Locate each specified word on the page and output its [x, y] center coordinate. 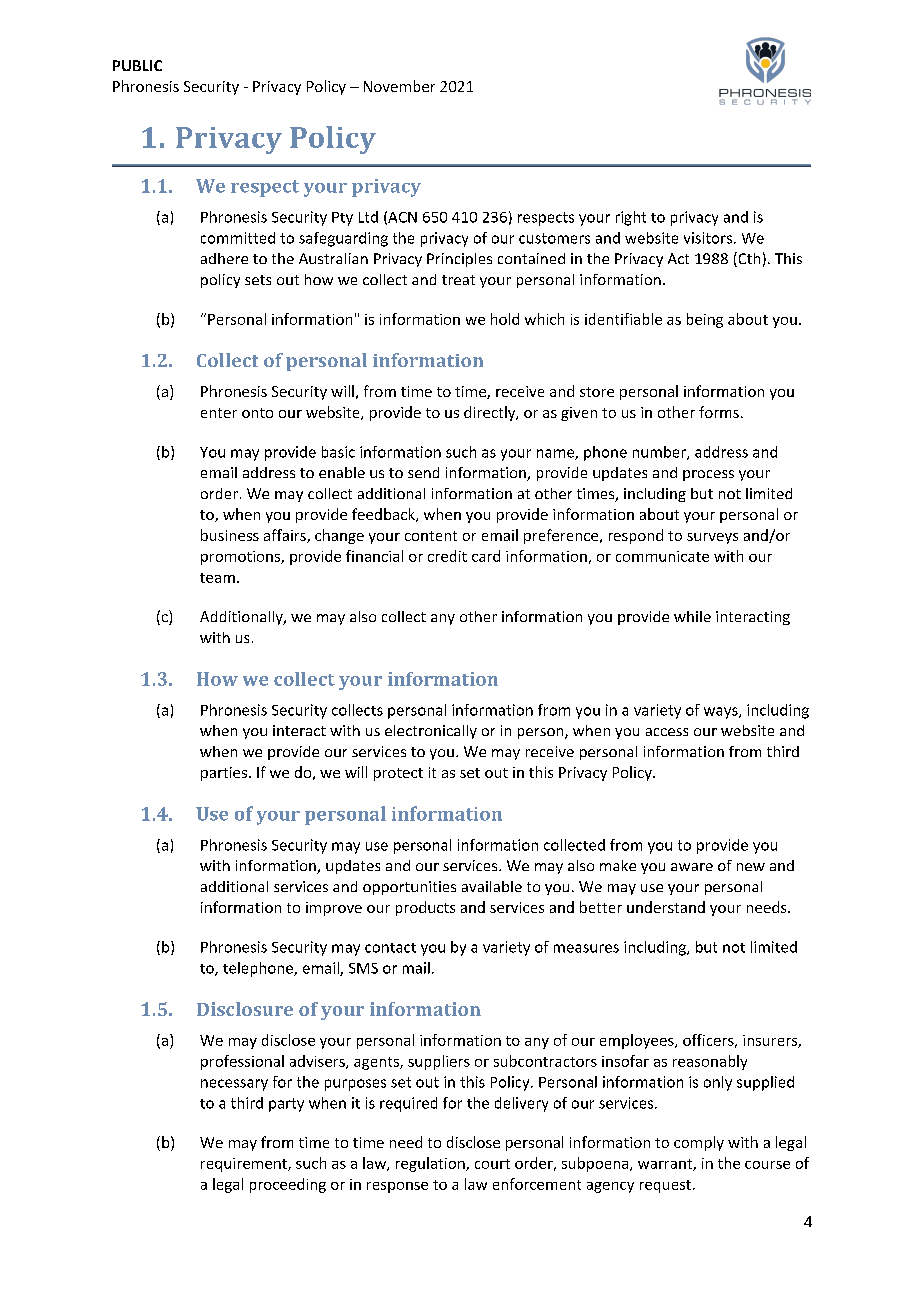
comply [699, 1143]
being [705, 320]
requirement [245, 1165]
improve [334, 909]
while [692, 616]
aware [692, 867]
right [631, 218]
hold [505, 319]
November [399, 86]
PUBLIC [137, 65]
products [425, 908]
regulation [431, 1164]
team [217, 578]
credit [447, 556]
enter [219, 413]
